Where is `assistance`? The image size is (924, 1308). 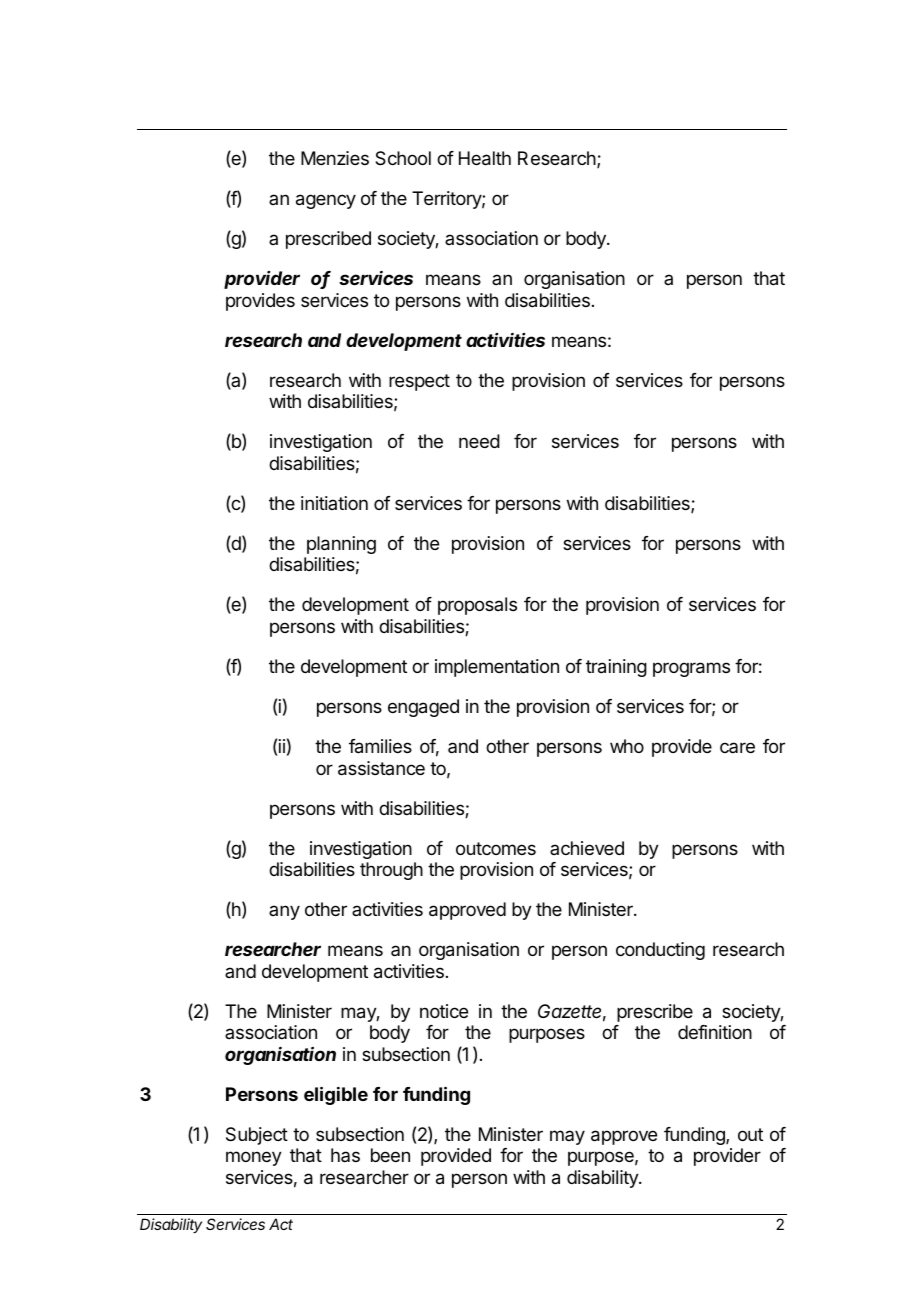
assistance is located at coordinates (381, 768).
